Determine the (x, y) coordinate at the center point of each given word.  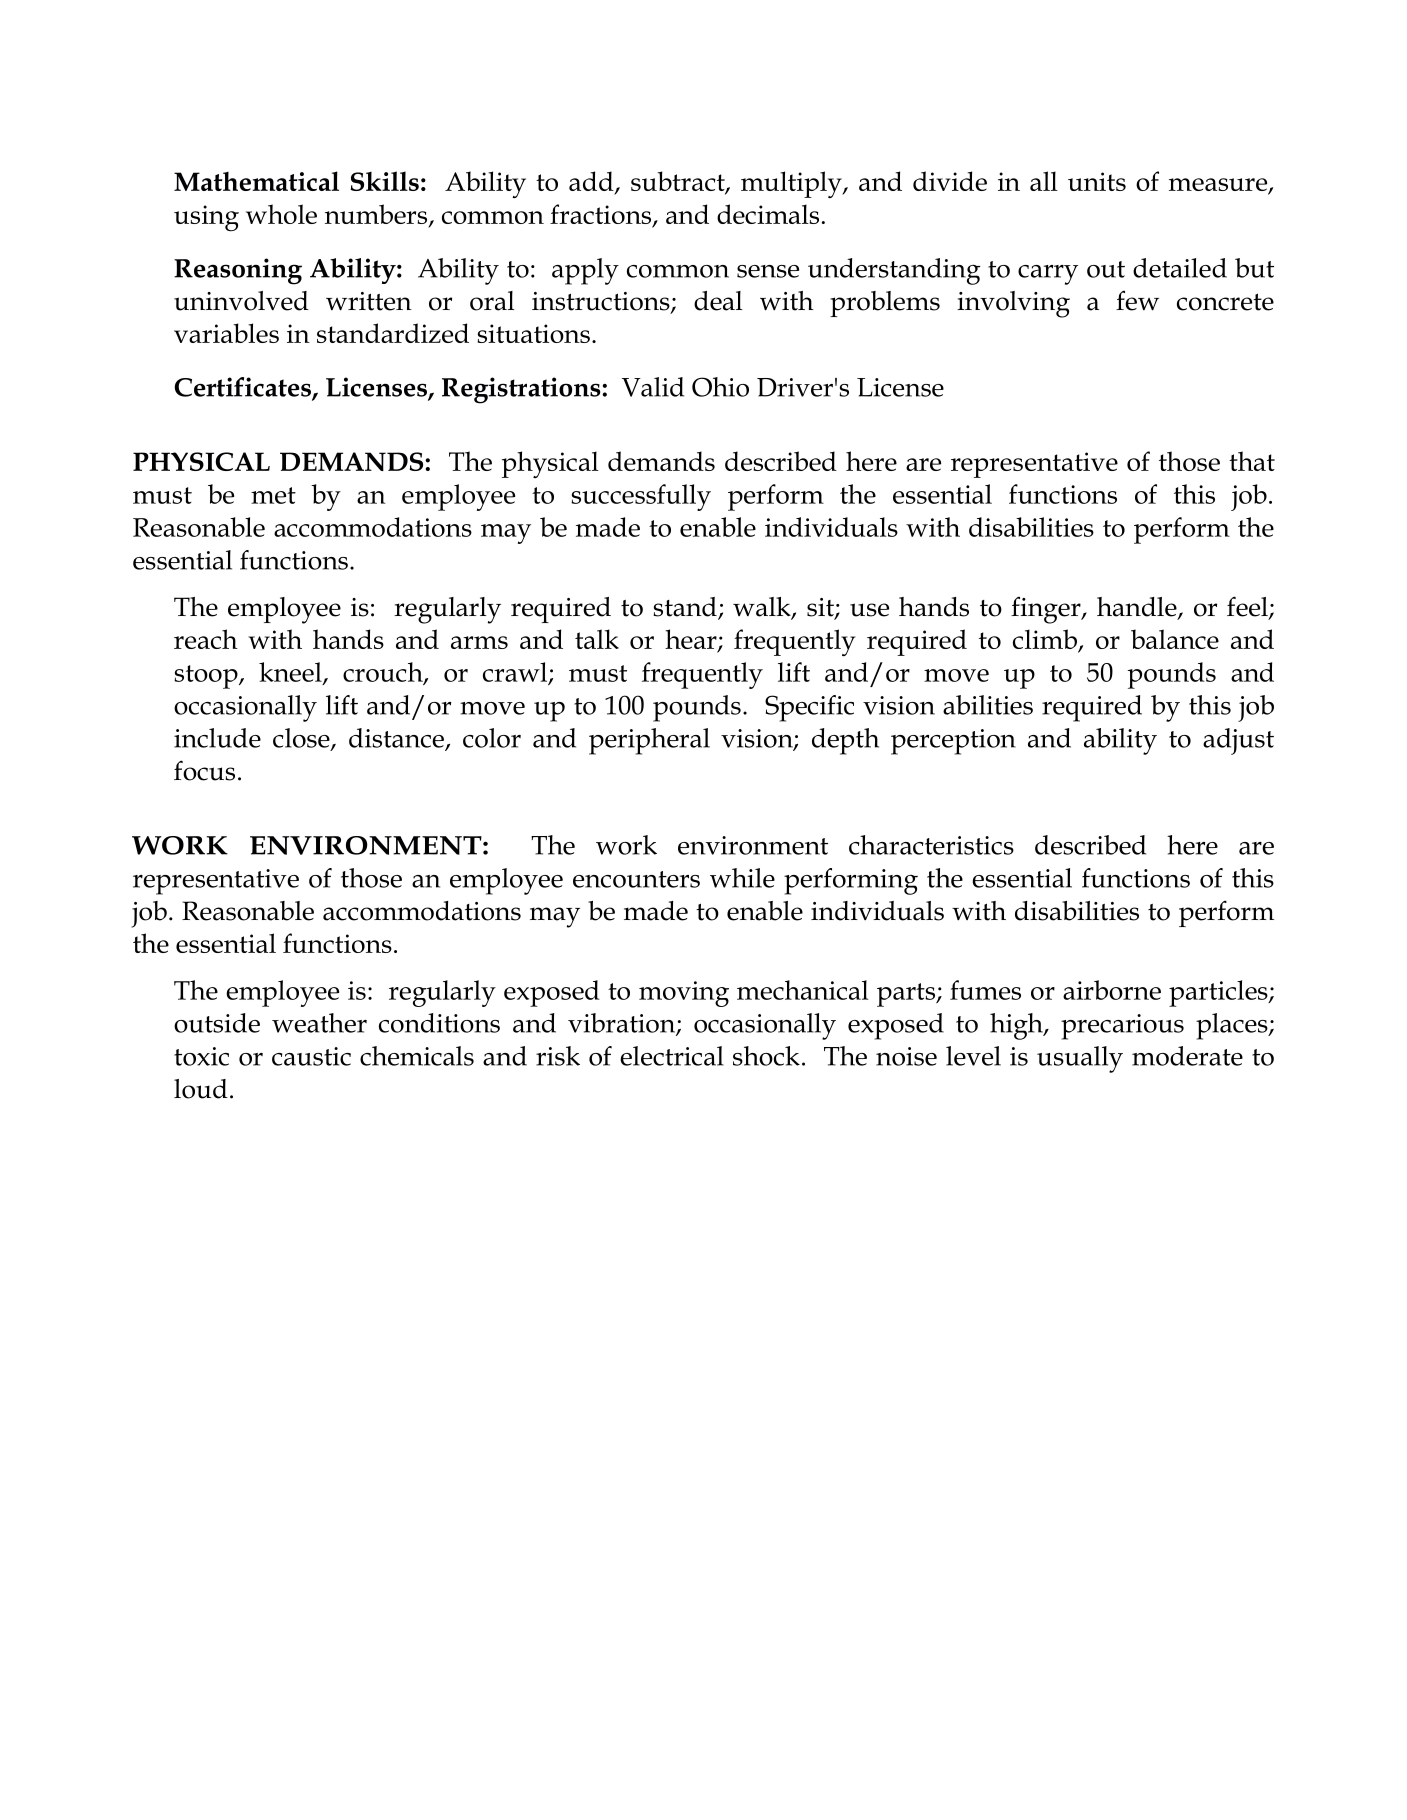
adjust (1238, 741)
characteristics (931, 845)
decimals (768, 214)
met (273, 495)
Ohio (720, 387)
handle (1138, 608)
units (1097, 181)
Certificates (243, 388)
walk (763, 608)
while (742, 878)
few (1137, 301)
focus (204, 770)
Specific (809, 708)
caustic (311, 1056)
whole (281, 214)
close (302, 739)
